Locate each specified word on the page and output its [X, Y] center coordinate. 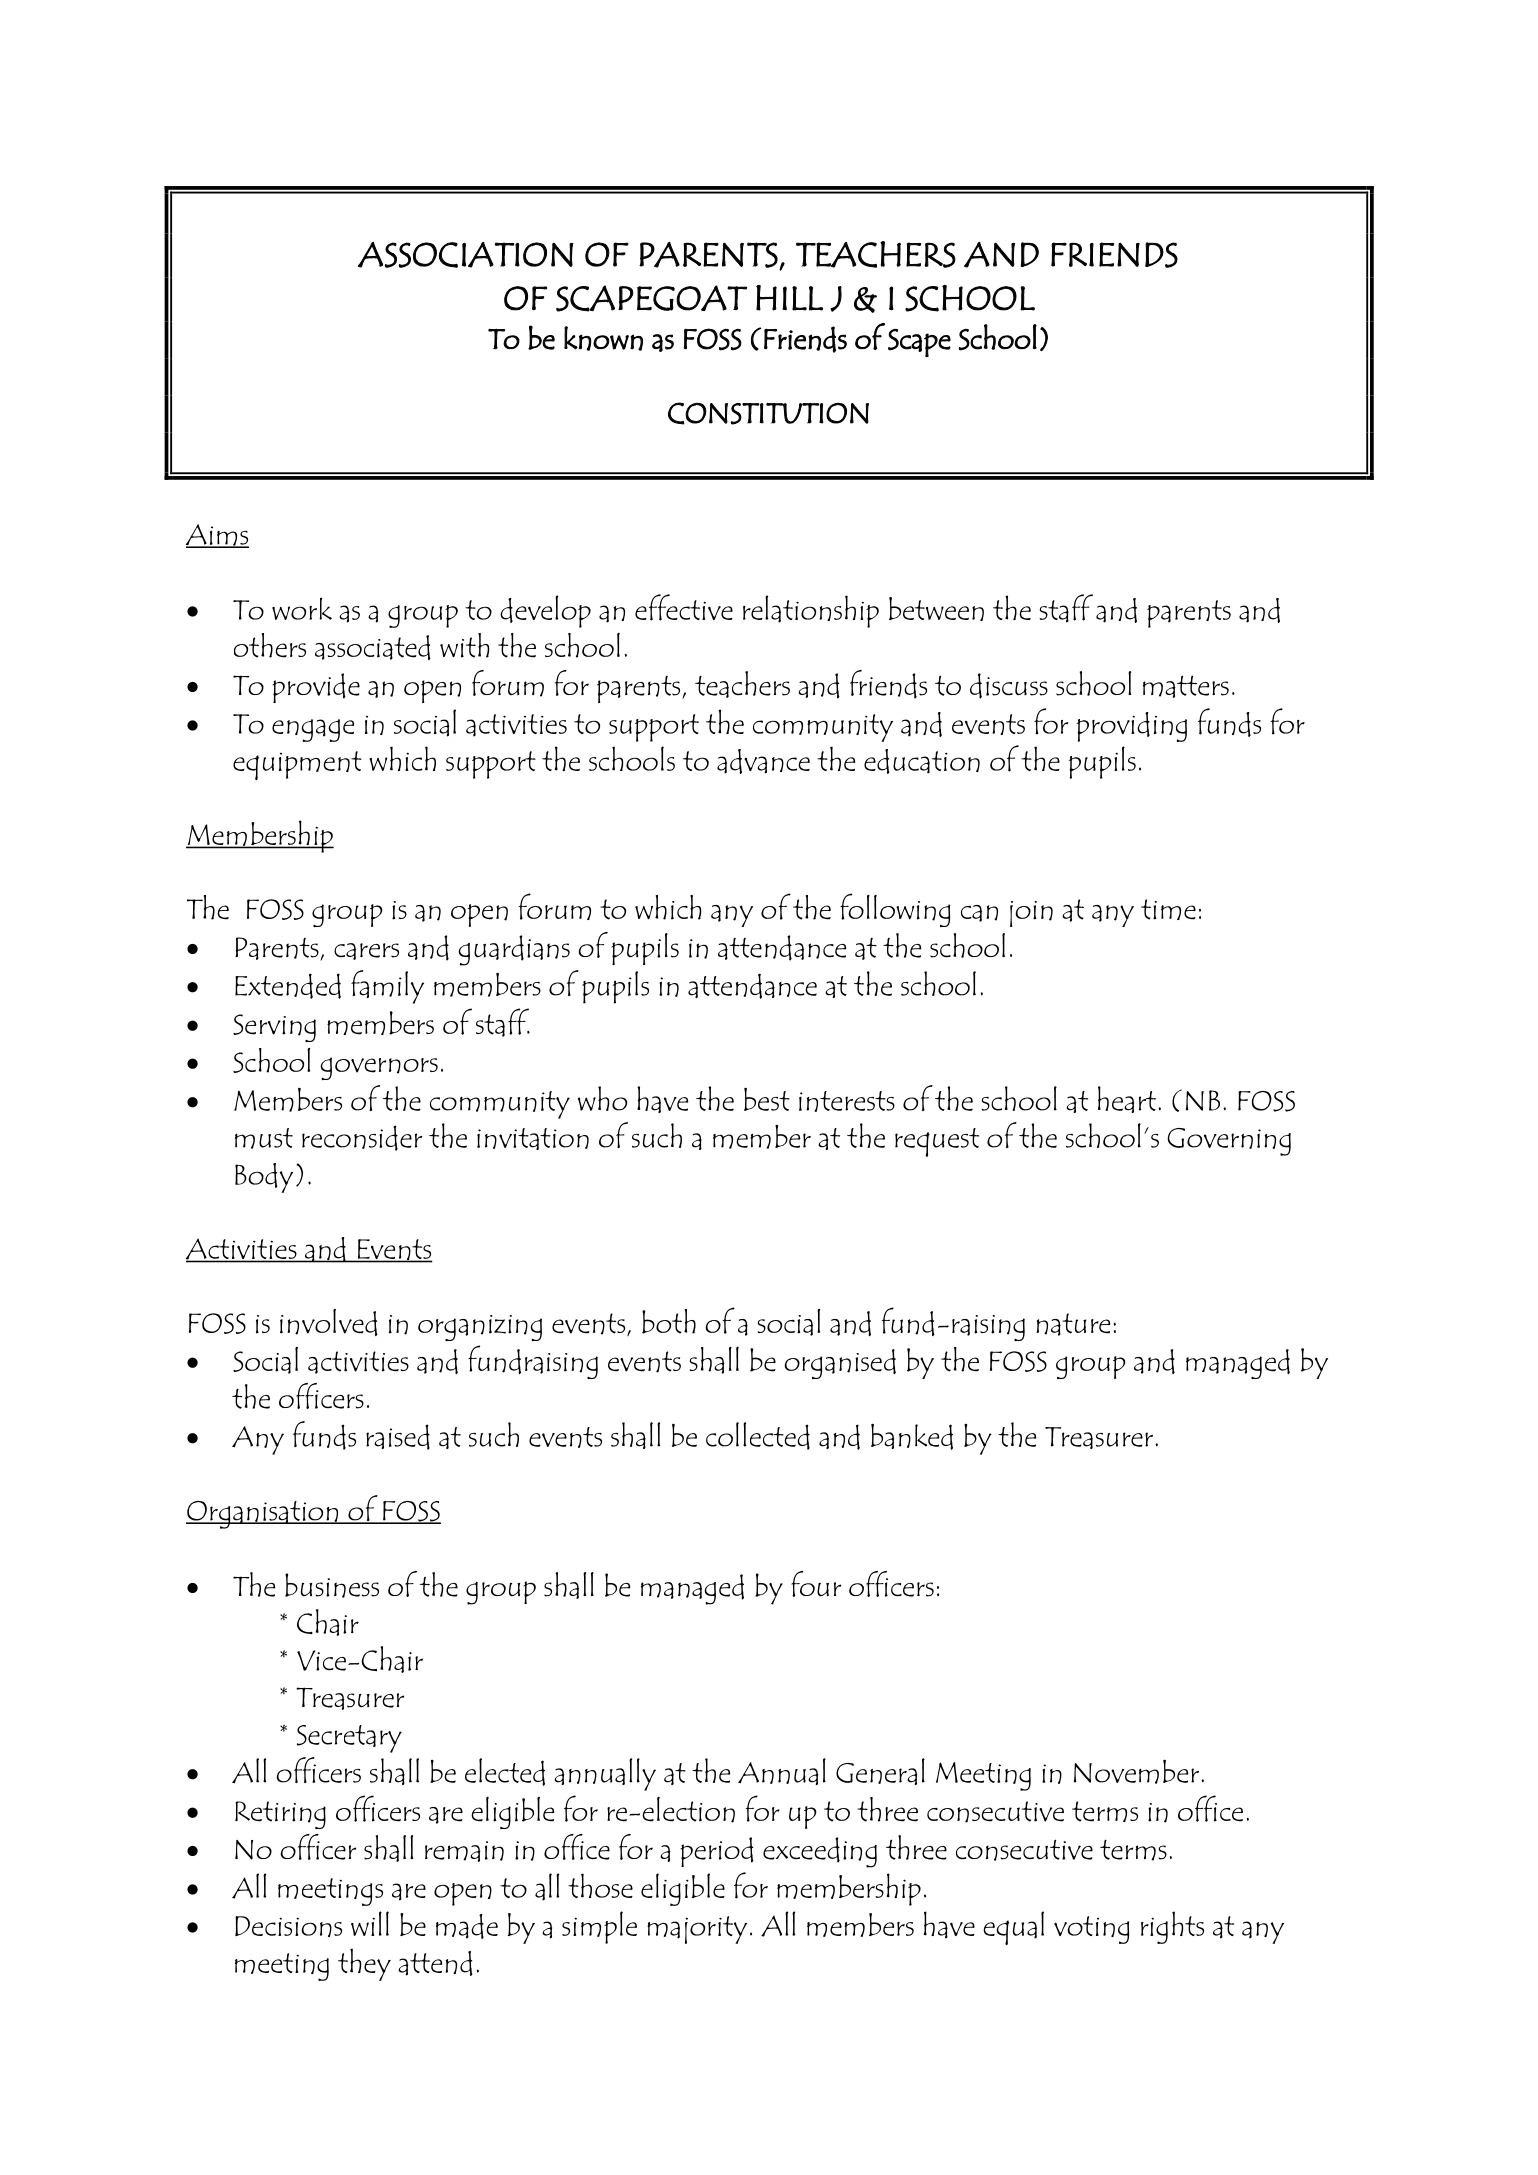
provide [316, 688]
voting [1091, 1930]
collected [758, 1436]
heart [1128, 1099]
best [767, 1099]
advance [763, 761]
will [370, 1923]
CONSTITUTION [768, 413]
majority [697, 1930]
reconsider [362, 1138]
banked [912, 1436]
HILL [789, 298]
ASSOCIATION [466, 255]
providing [1132, 727]
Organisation [263, 1515]
